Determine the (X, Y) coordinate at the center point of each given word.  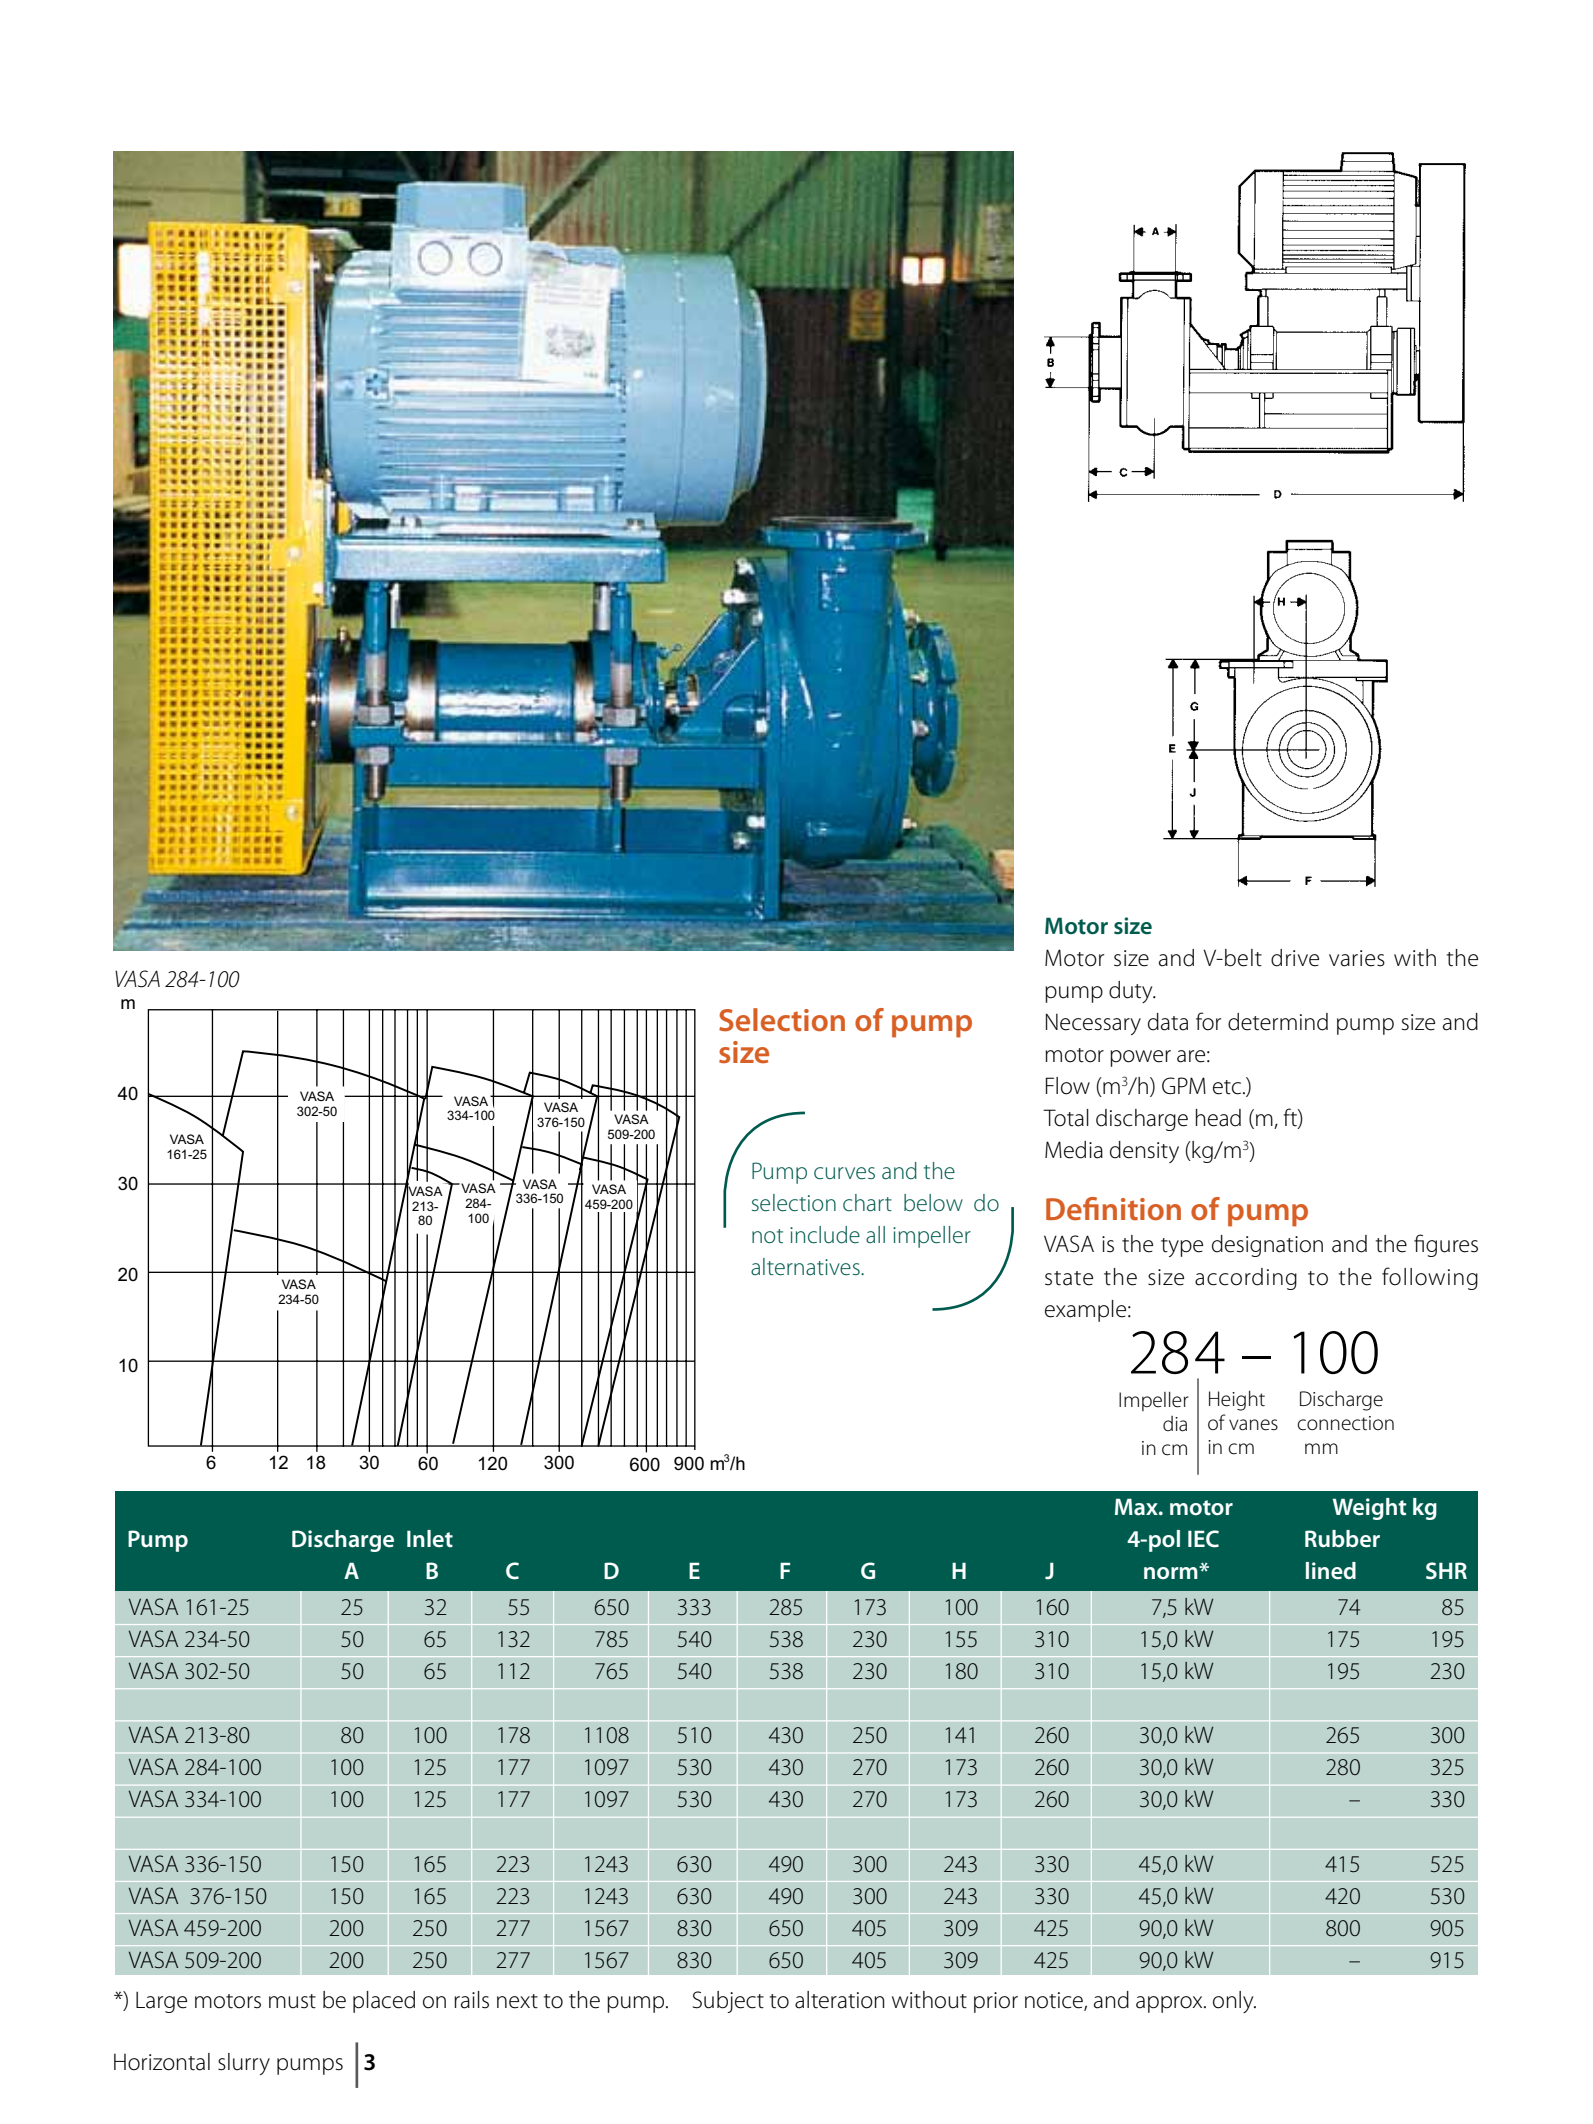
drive (1295, 958)
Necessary (1093, 1024)
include (825, 1235)
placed (384, 2002)
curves (844, 1173)
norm (1172, 1572)
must (292, 2001)
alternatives (806, 1266)
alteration (840, 2000)
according (1246, 1279)
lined (1331, 1570)
